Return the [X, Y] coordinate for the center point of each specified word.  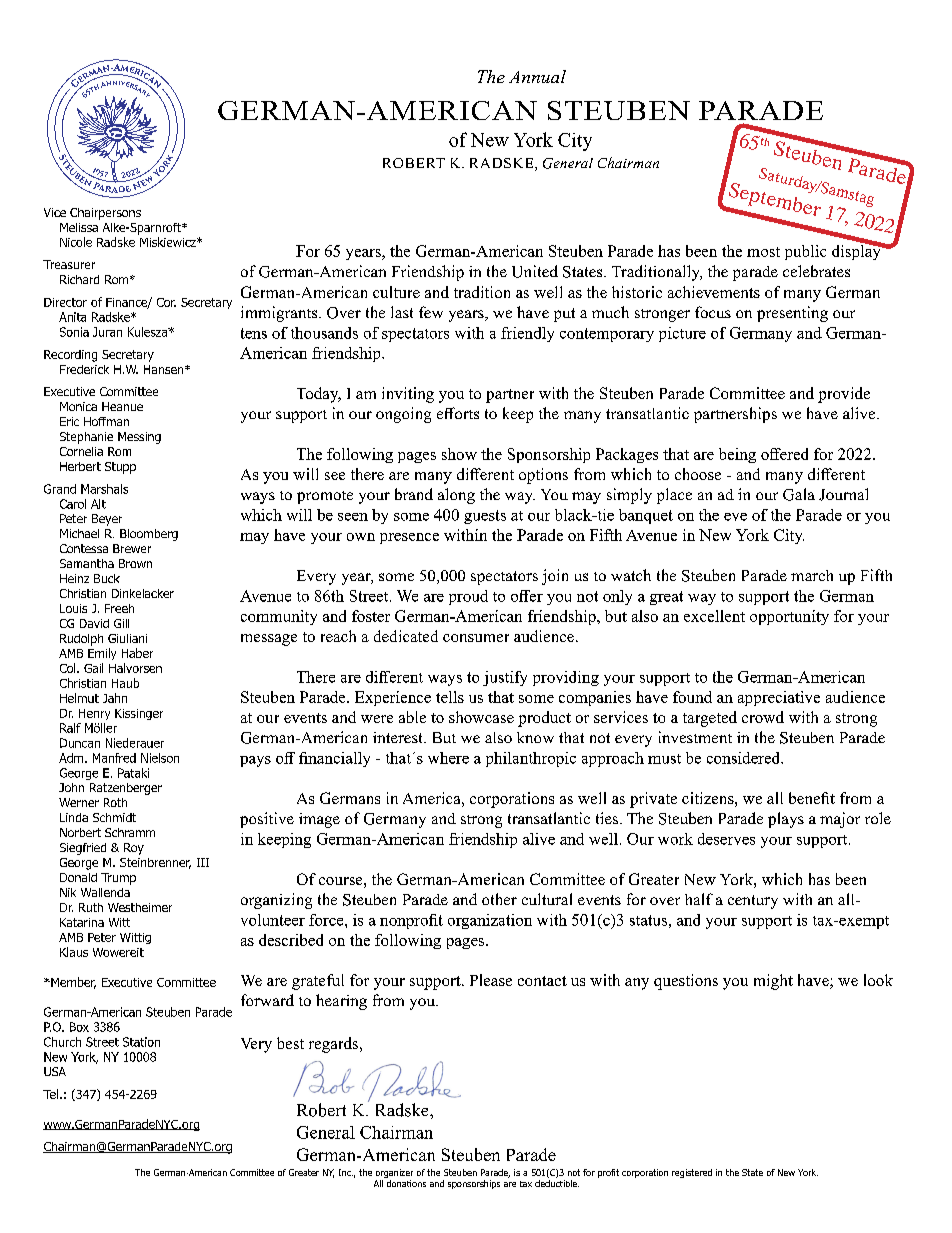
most [763, 252]
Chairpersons [105, 214]
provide [844, 395]
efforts [458, 413]
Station [141, 1042]
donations [406, 1183]
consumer [476, 638]
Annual [537, 76]
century [753, 902]
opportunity [789, 617]
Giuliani [127, 638]
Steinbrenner [155, 863]
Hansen [165, 369]
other [499, 899]
